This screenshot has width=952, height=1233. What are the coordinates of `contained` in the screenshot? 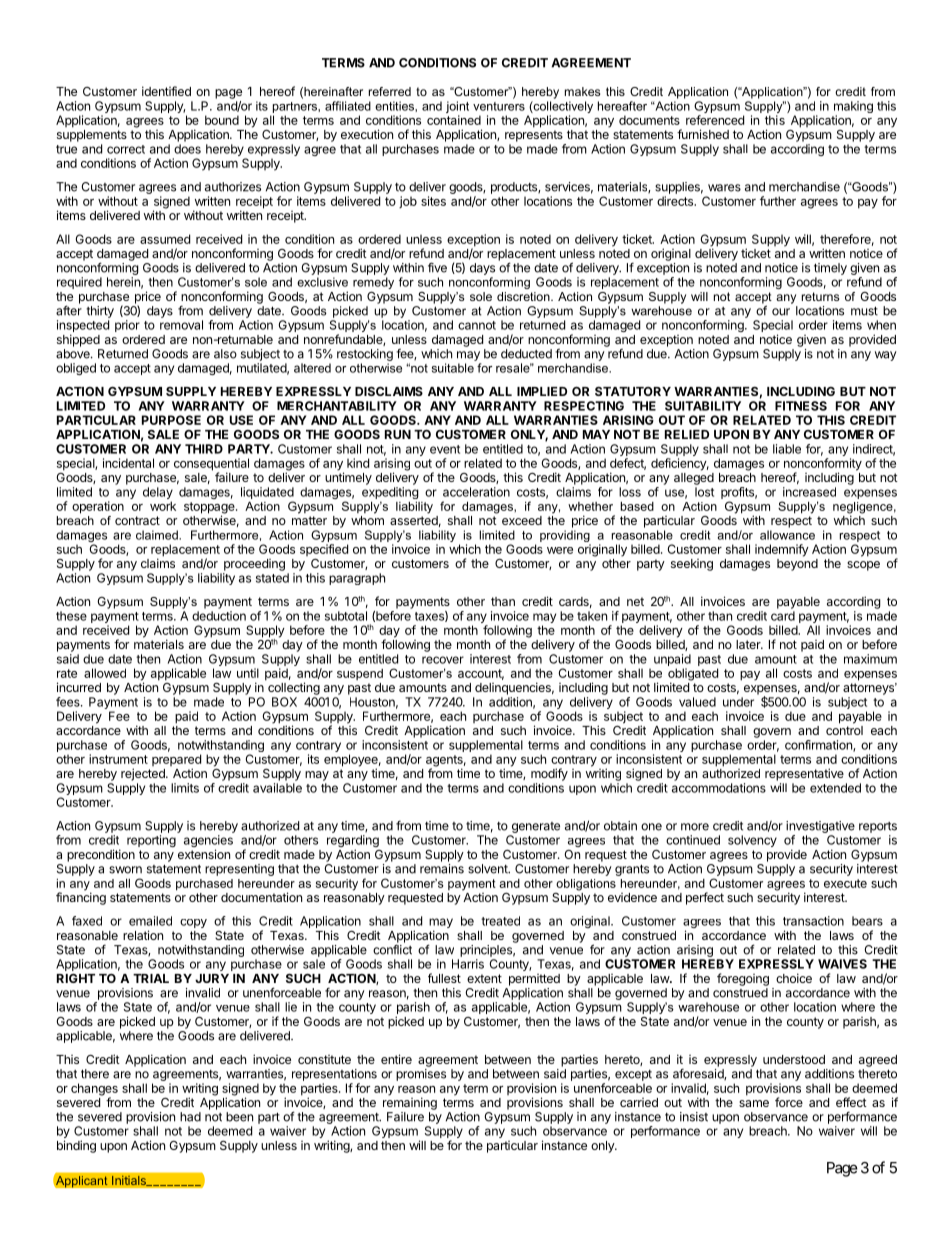 It's located at (454, 120).
